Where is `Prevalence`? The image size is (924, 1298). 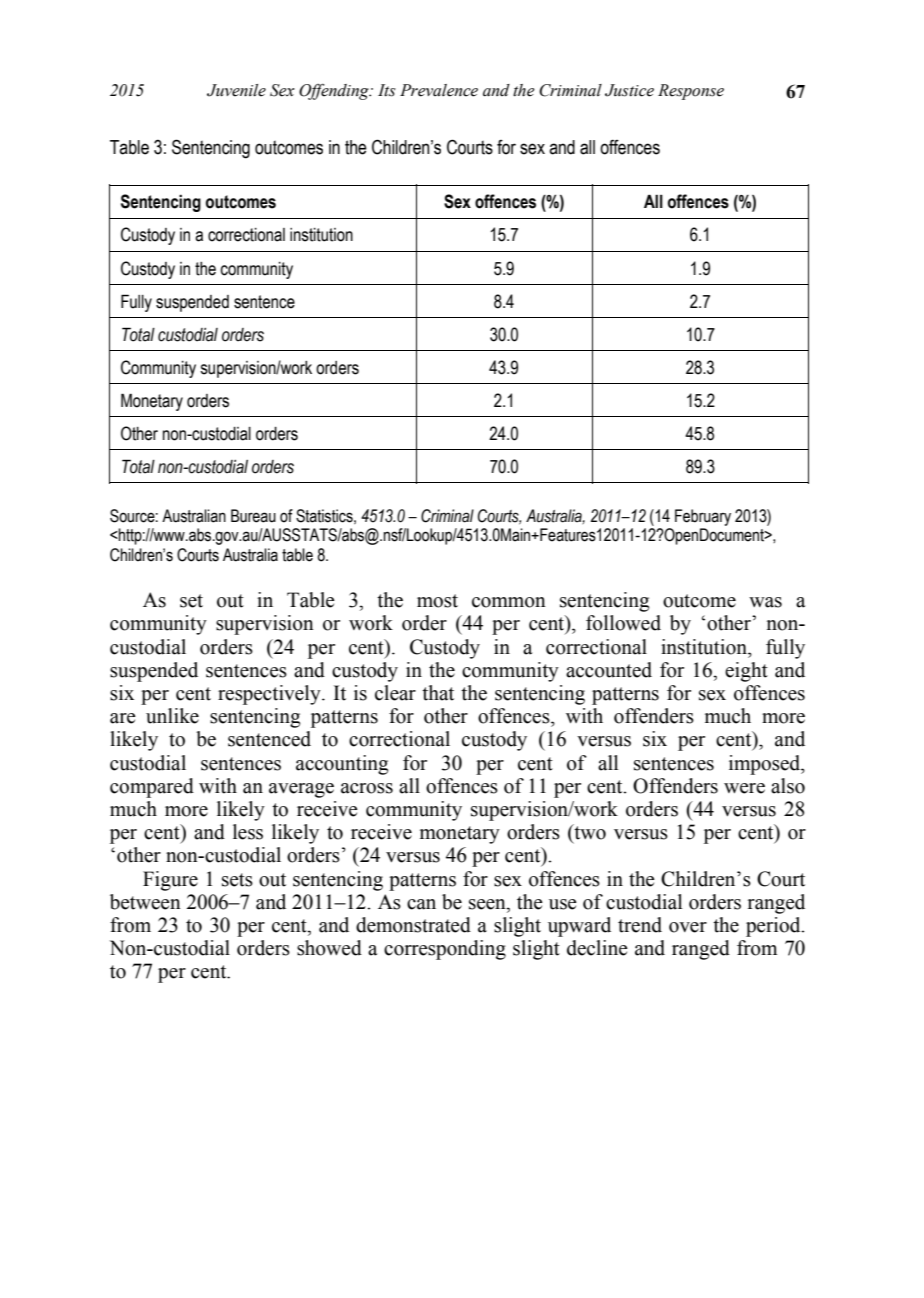
Prevalence is located at coordinates (439, 90).
